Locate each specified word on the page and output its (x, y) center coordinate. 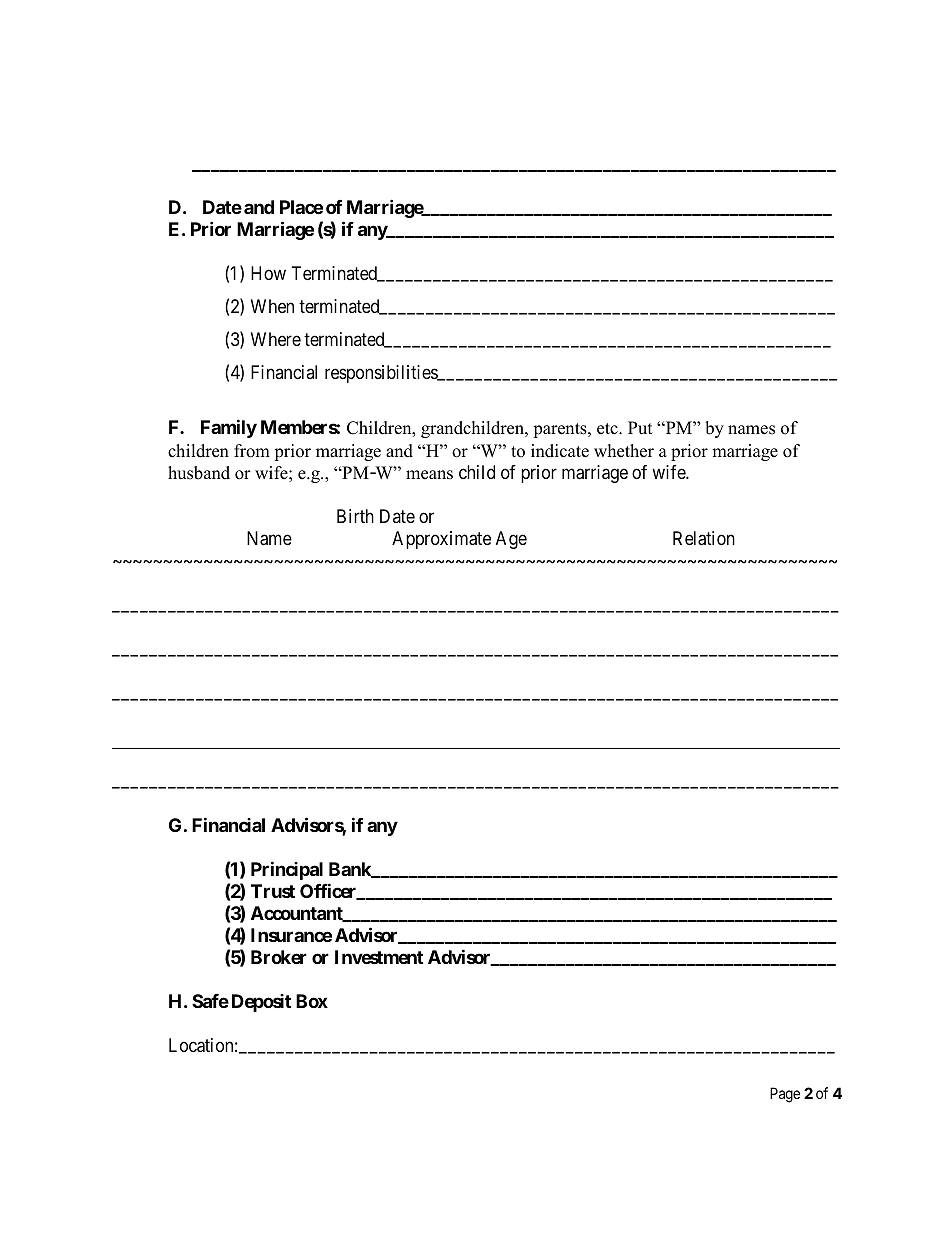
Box (312, 1001)
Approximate (441, 540)
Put (640, 428)
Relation (704, 538)
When (272, 306)
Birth (355, 516)
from (252, 451)
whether (624, 451)
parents (561, 430)
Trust (273, 891)
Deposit (261, 1003)
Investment (379, 957)
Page (785, 1095)
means (429, 475)
